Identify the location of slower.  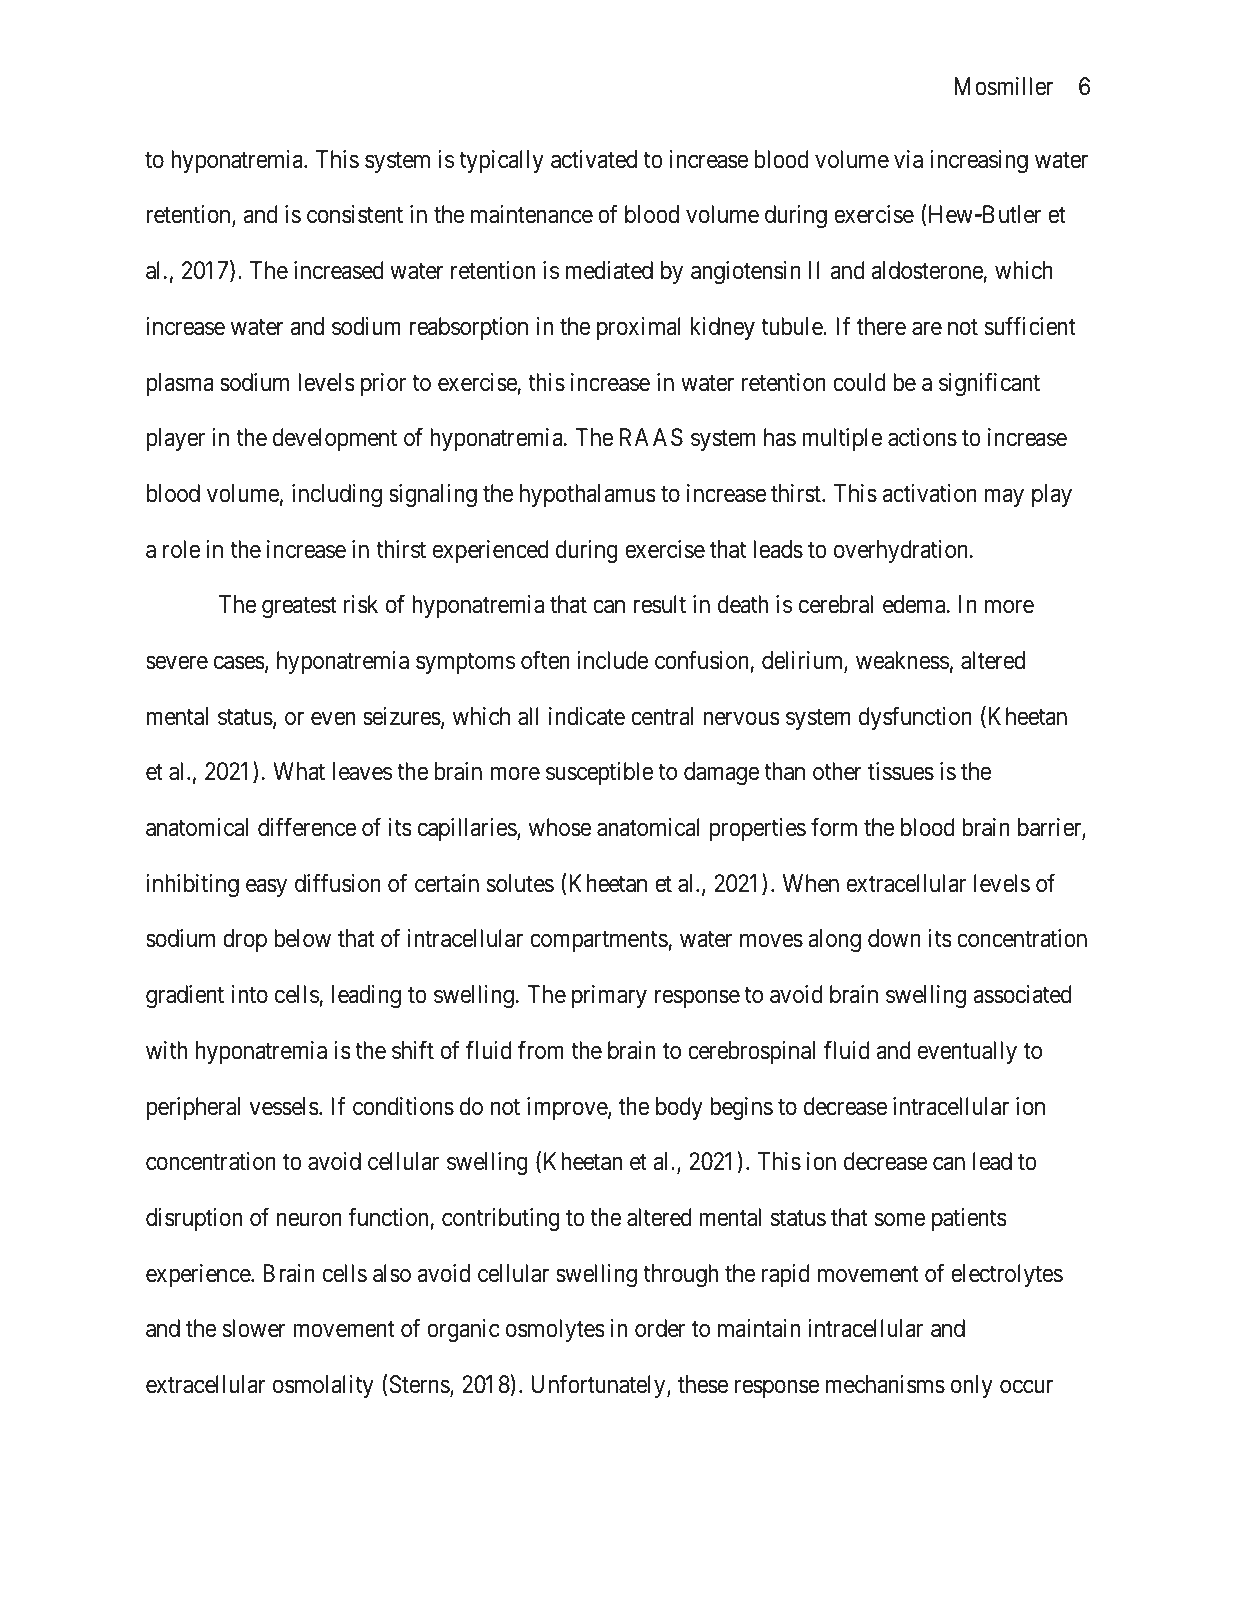
(254, 1328).
